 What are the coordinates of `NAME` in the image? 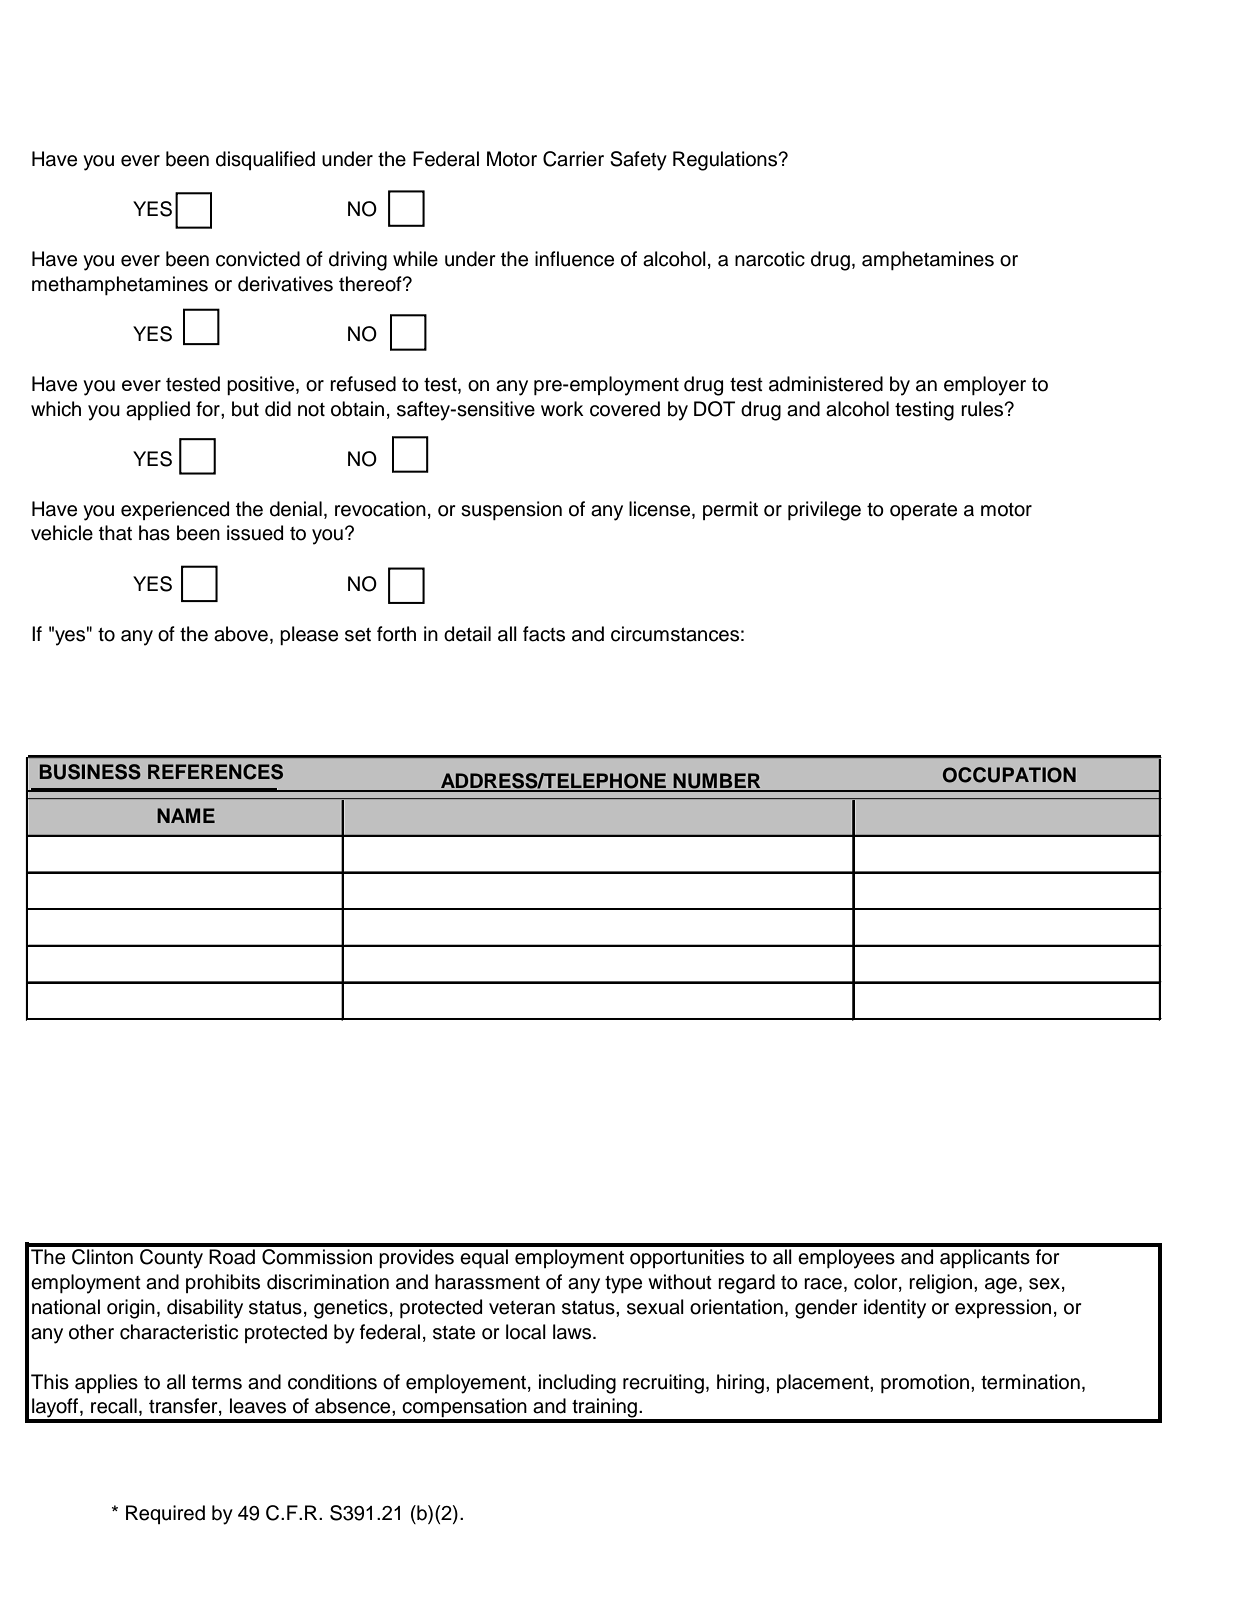 It's located at (186, 815).
